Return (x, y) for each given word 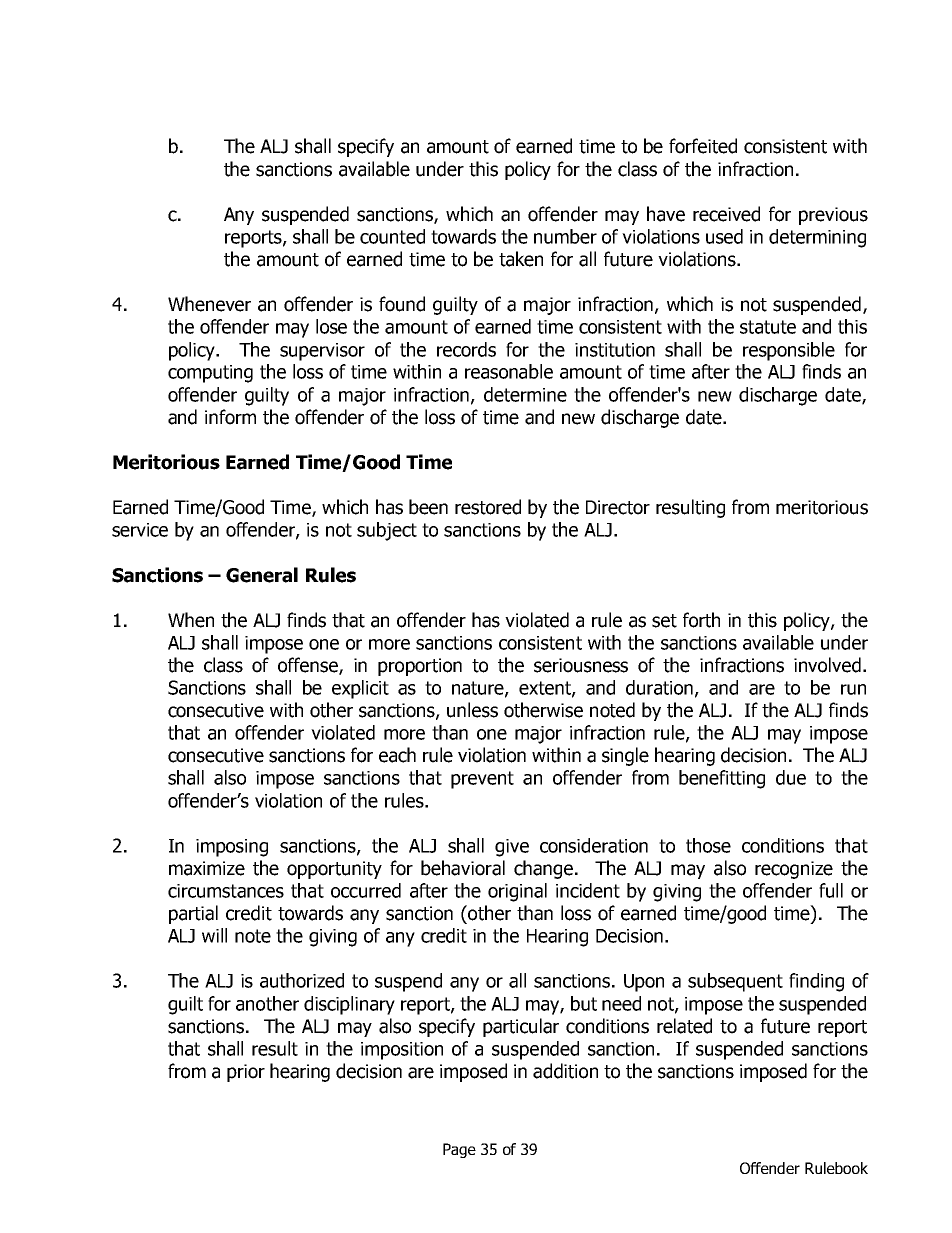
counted (392, 236)
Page (459, 1150)
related (684, 1026)
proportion (420, 667)
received (726, 214)
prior (246, 1073)
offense (309, 666)
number (565, 236)
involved (827, 665)
